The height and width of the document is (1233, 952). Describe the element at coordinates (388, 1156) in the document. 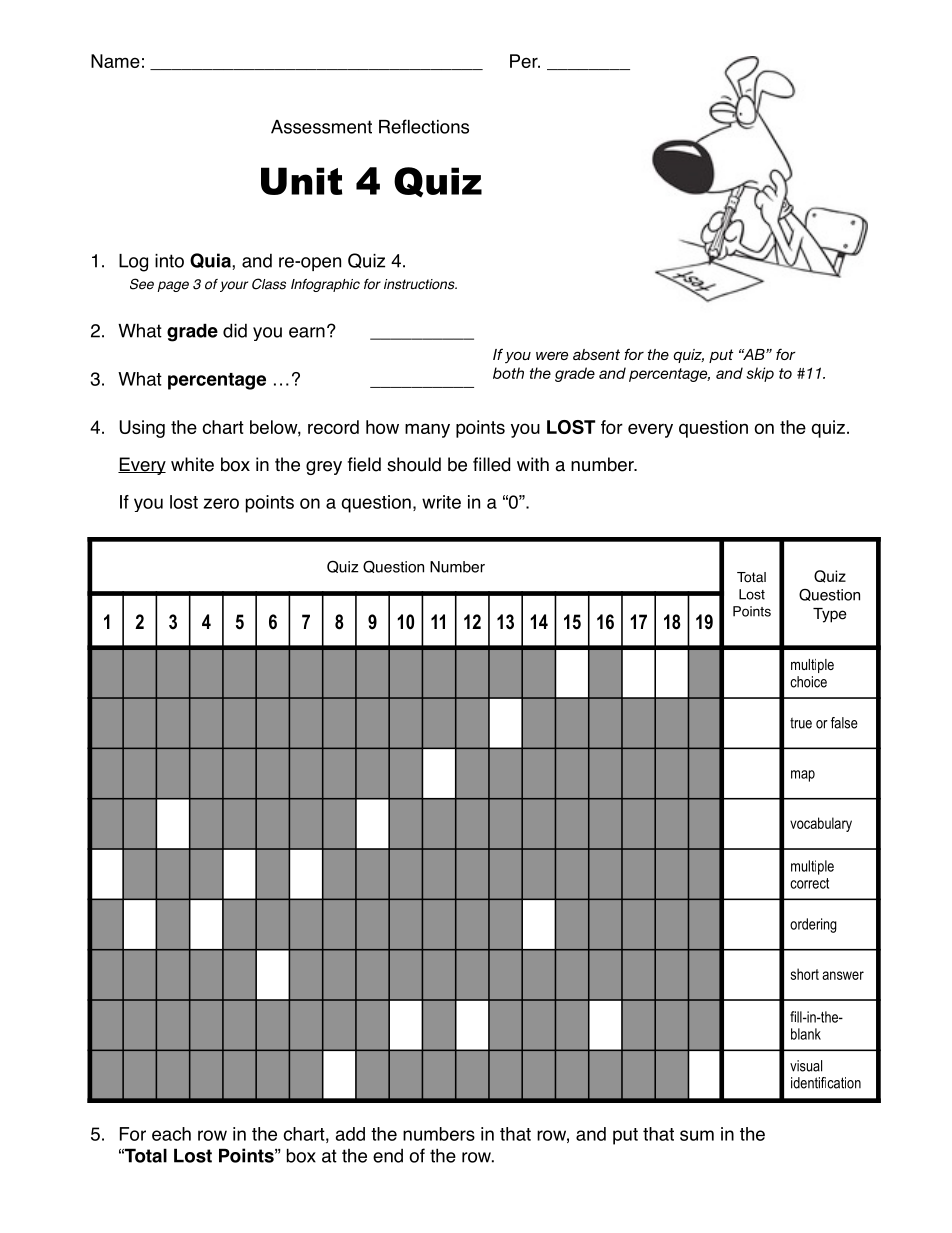

I see `end` at that location.
